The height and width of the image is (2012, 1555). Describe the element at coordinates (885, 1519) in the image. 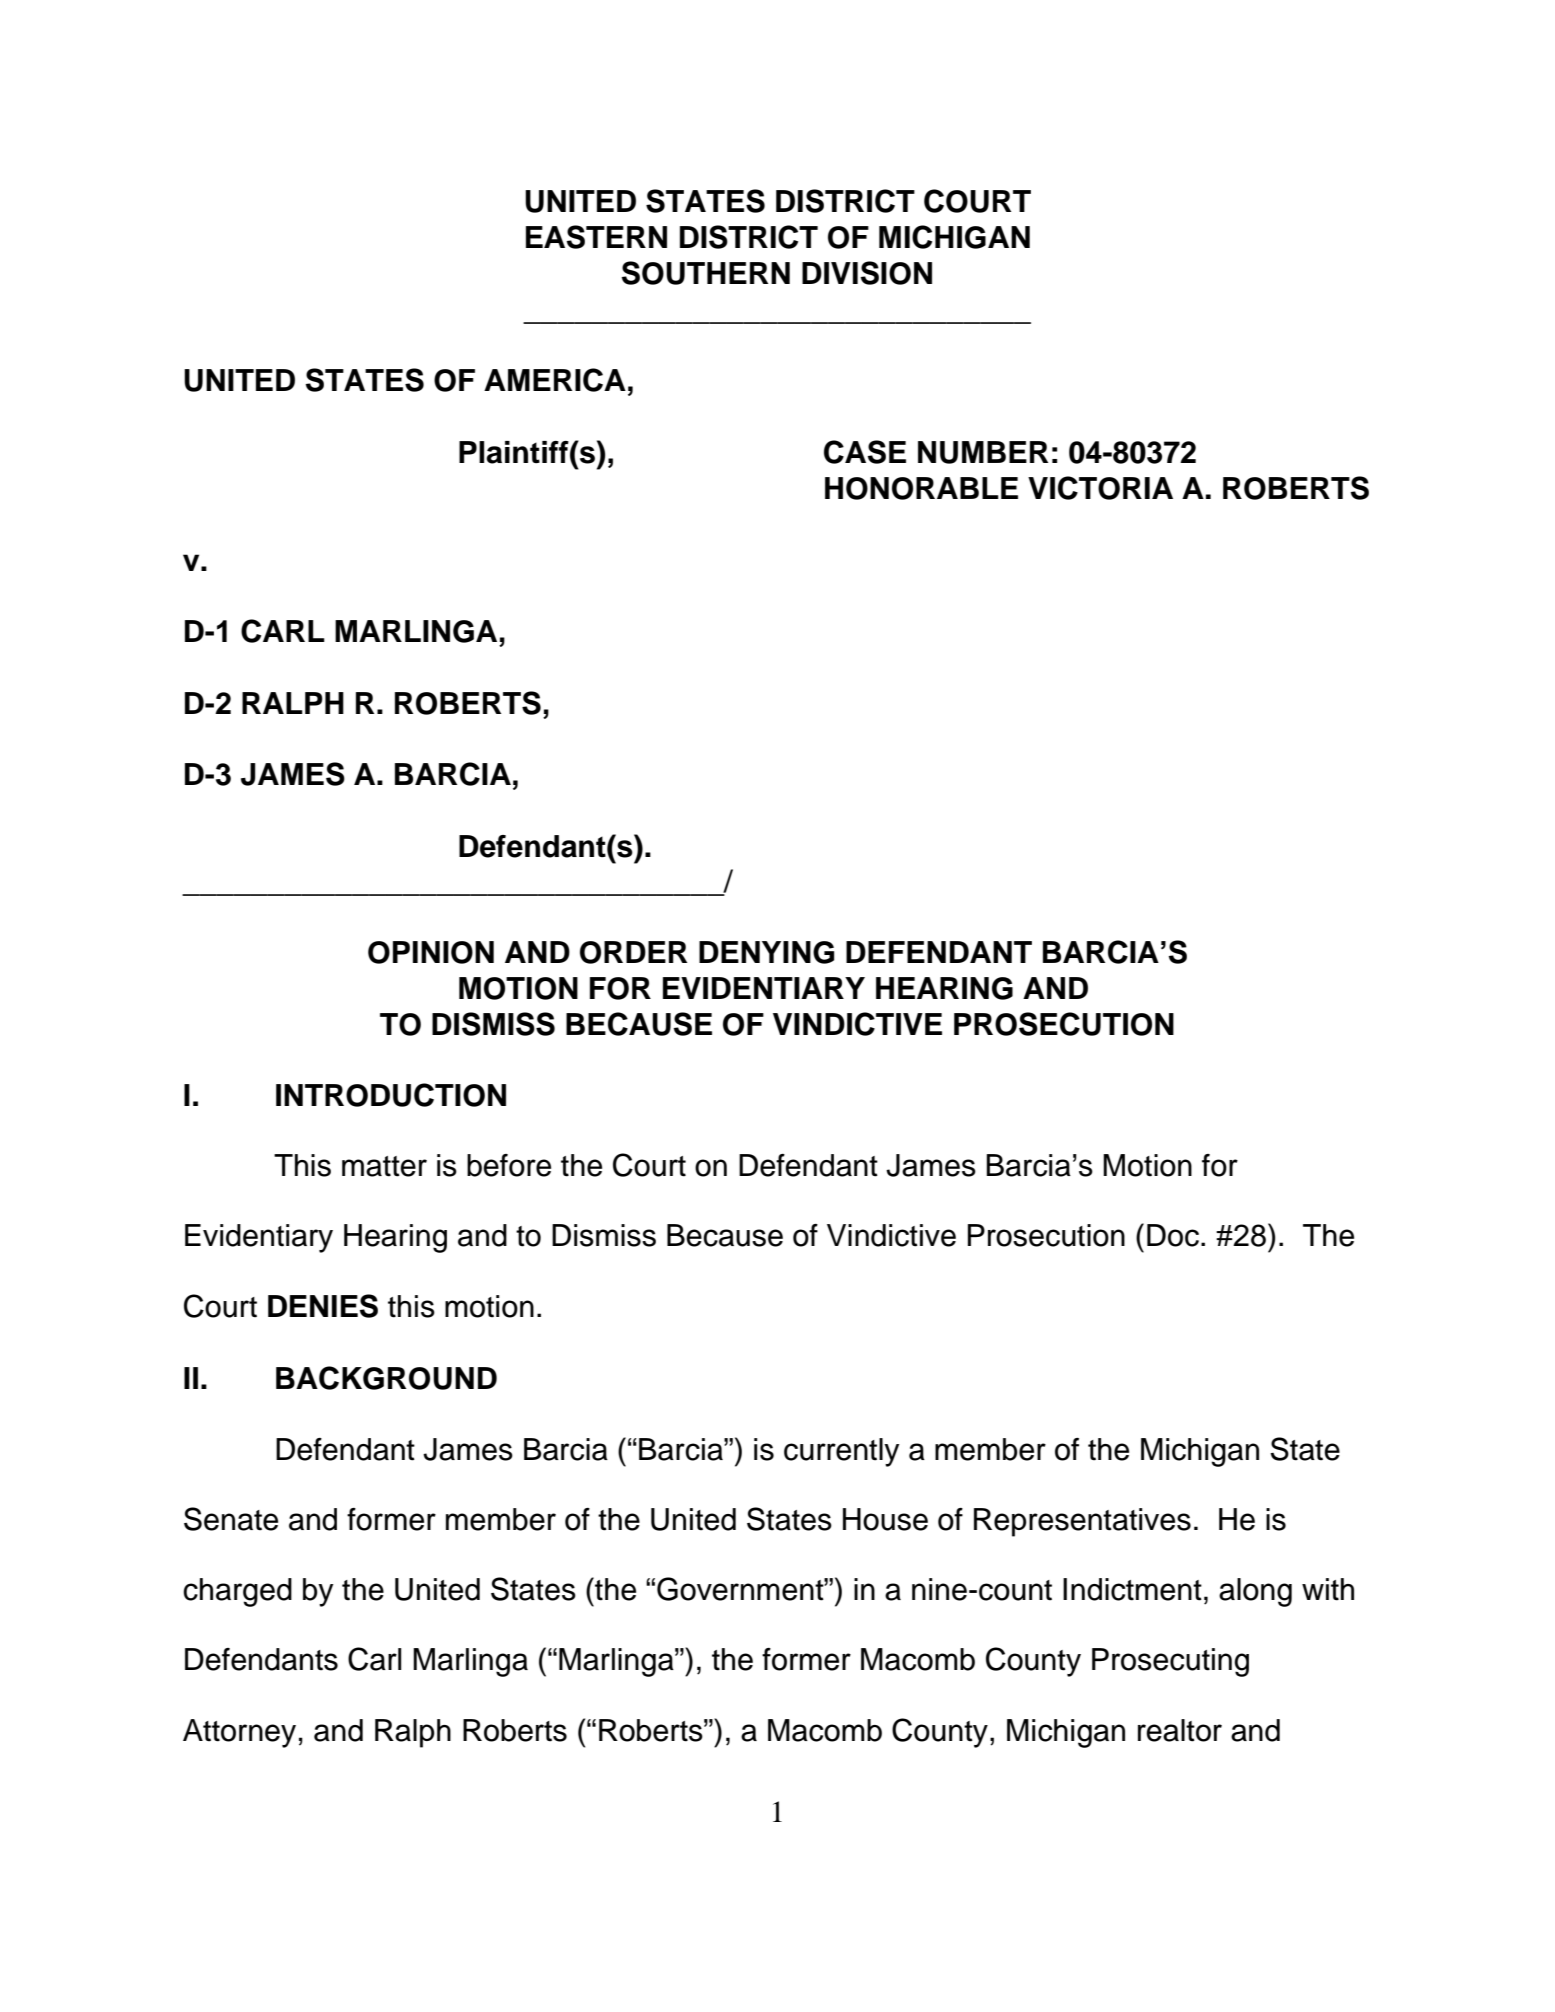

I see `House` at that location.
